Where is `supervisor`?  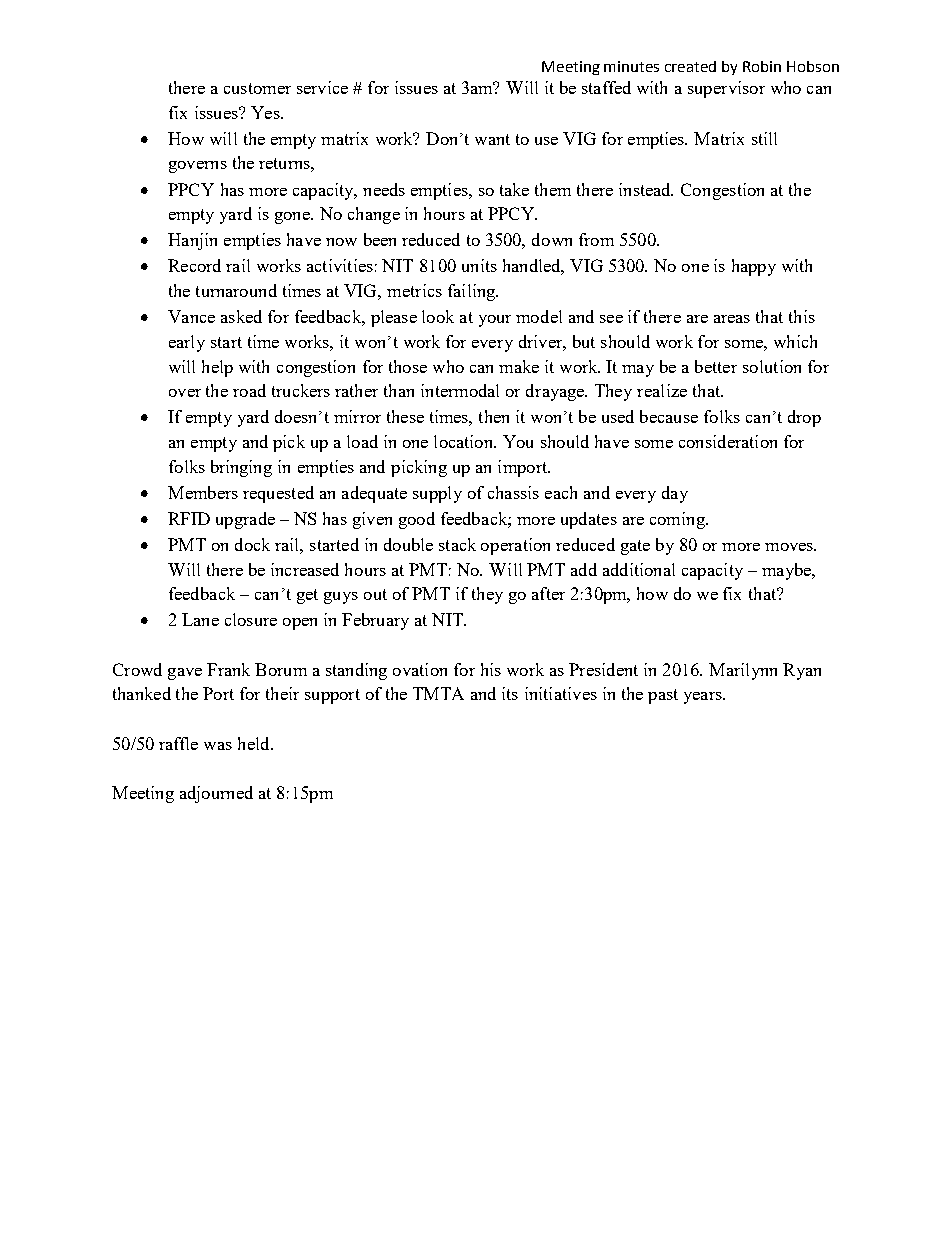 supervisor is located at coordinates (726, 89).
